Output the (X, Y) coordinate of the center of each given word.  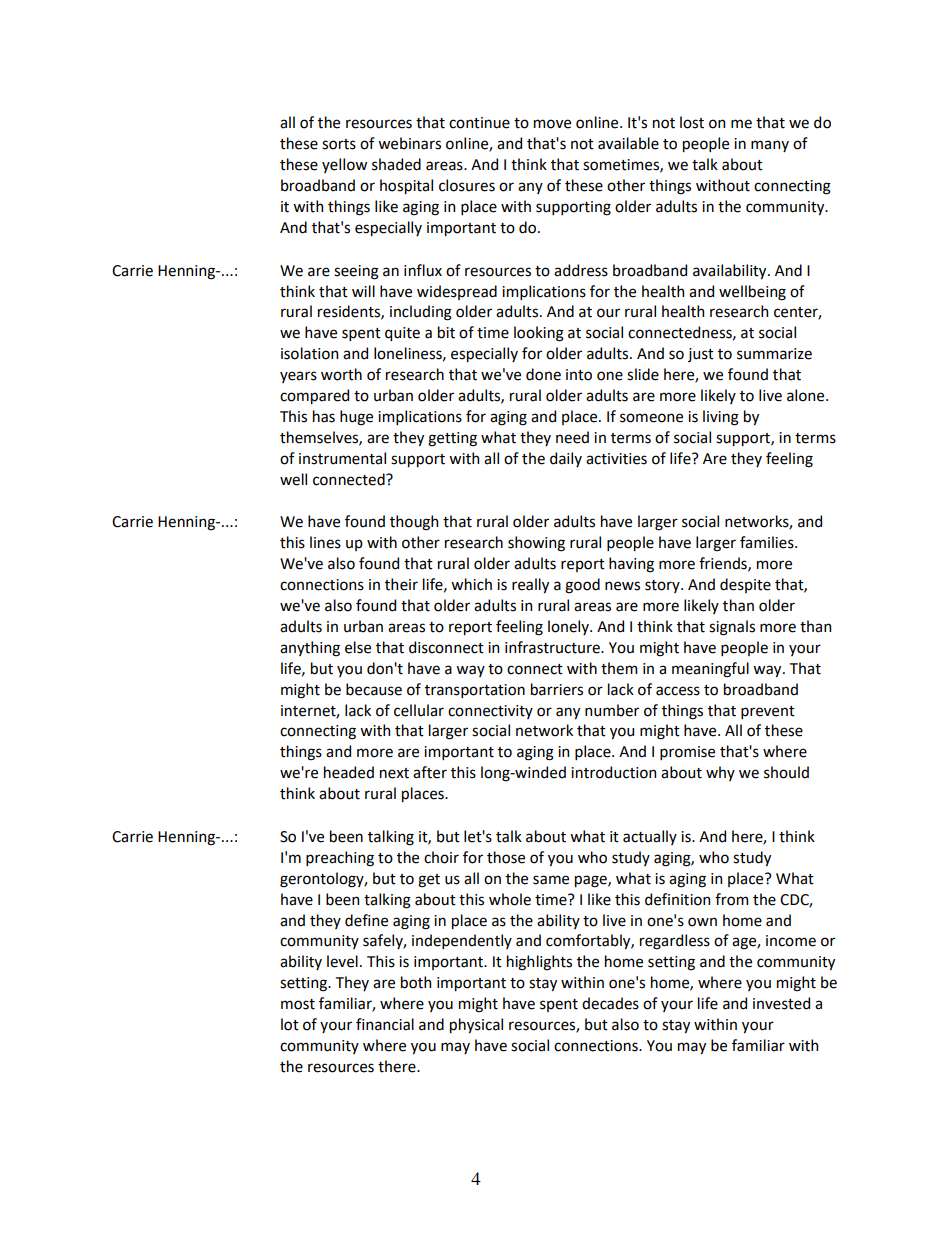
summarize (774, 354)
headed (349, 772)
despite (745, 585)
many (770, 146)
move (552, 124)
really (530, 585)
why (720, 773)
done (543, 374)
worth (341, 374)
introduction (613, 772)
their (401, 584)
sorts (339, 144)
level (342, 961)
